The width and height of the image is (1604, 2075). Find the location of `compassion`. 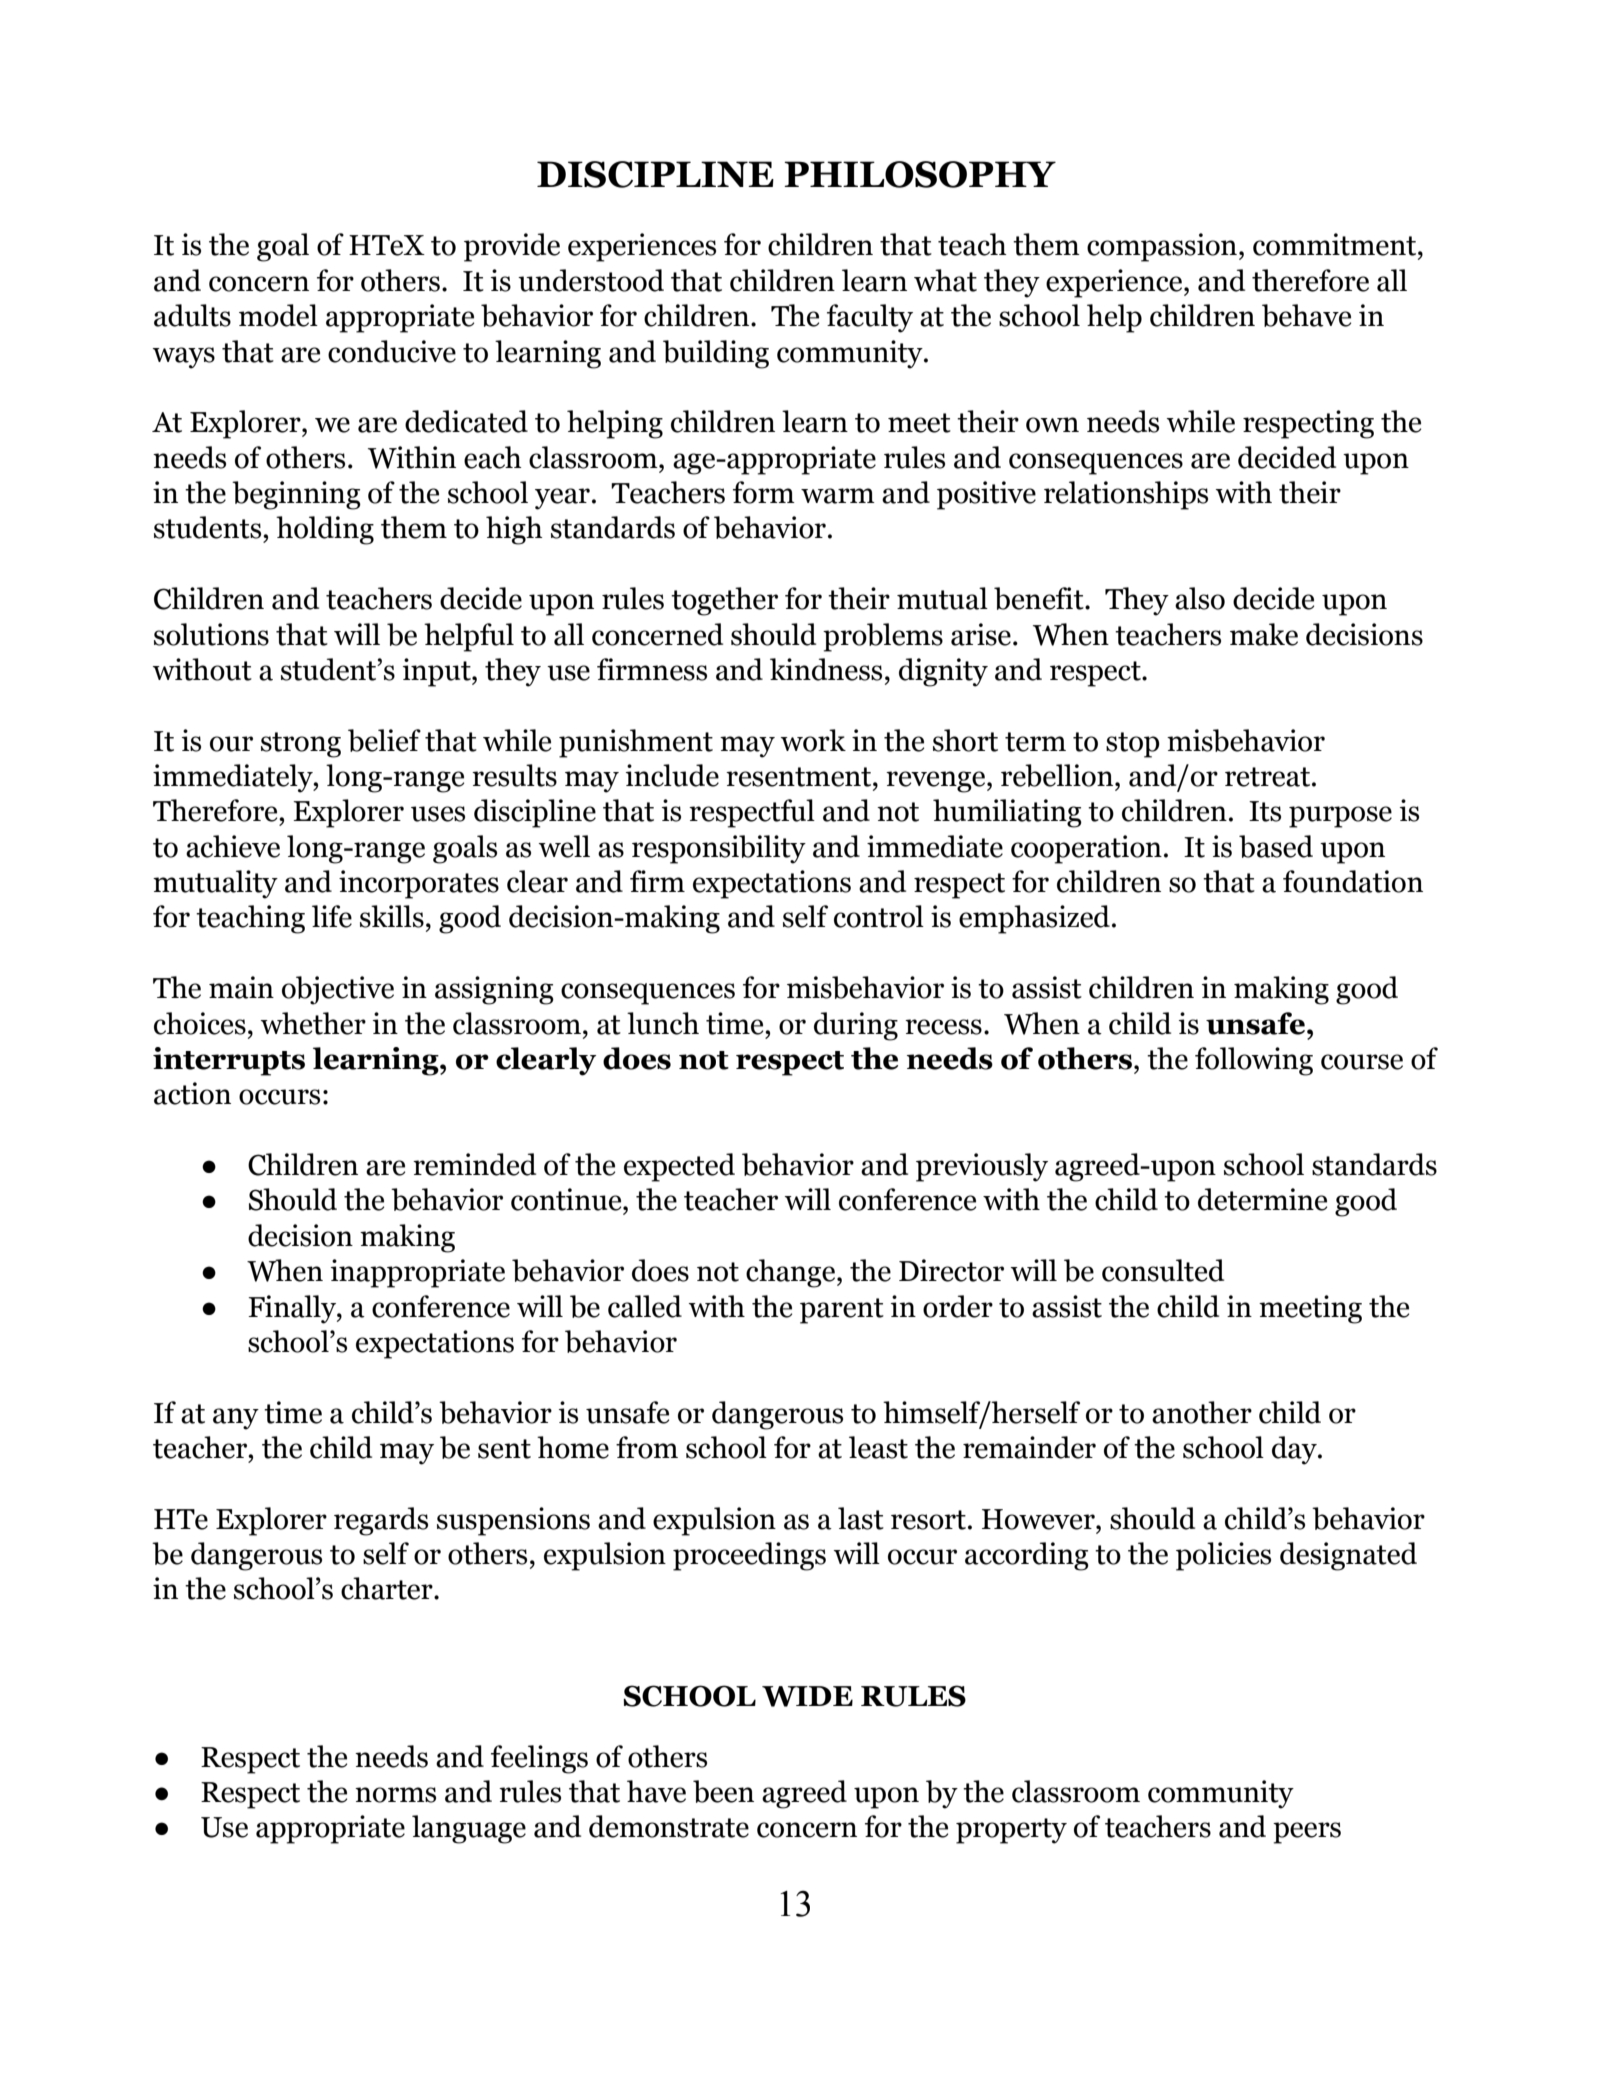

compassion is located at coordinates (1162, 247).
